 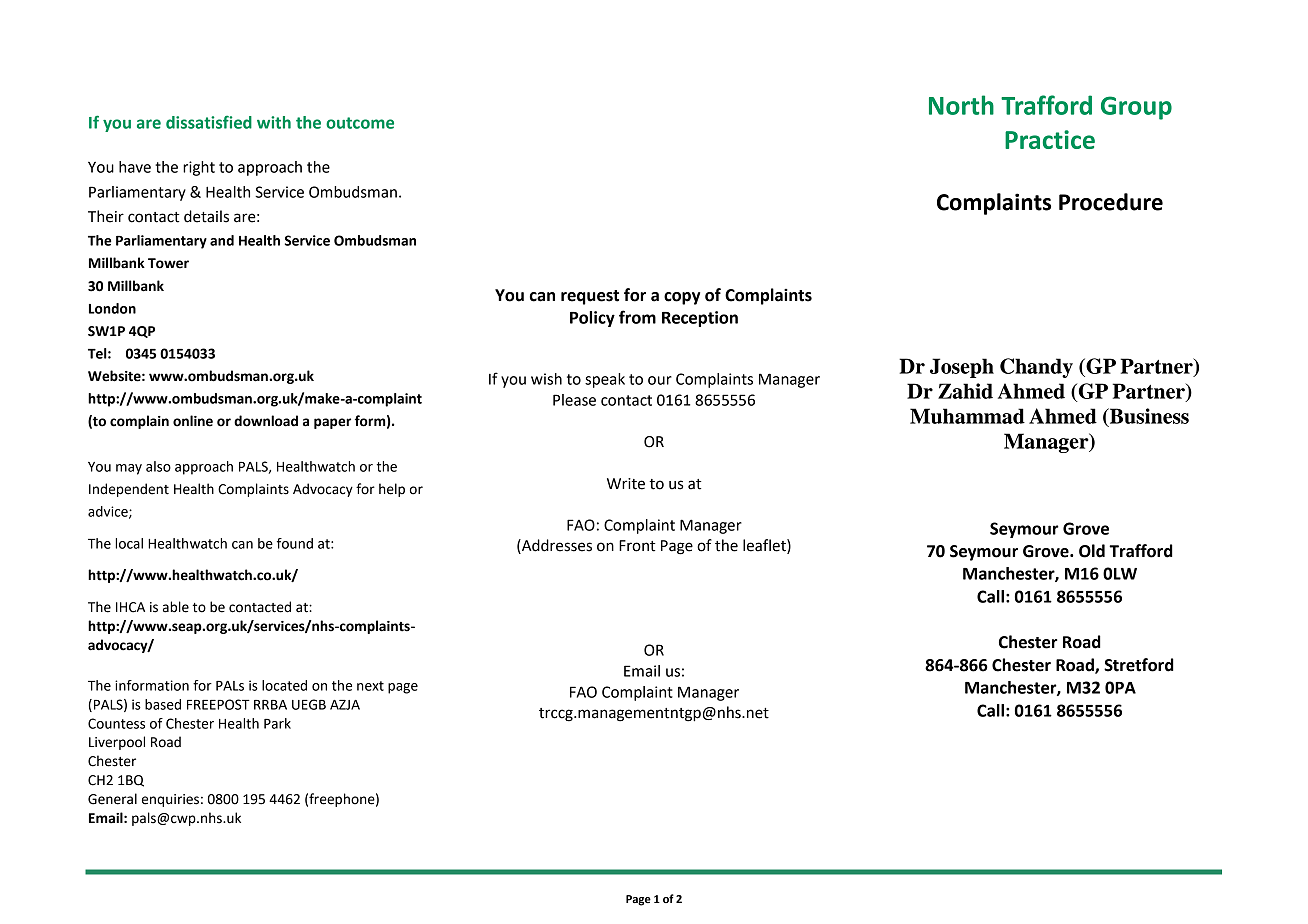 What do you see at coordinates (626, 484) in the page?
I see `Write` at bounding box center [626, 484].
